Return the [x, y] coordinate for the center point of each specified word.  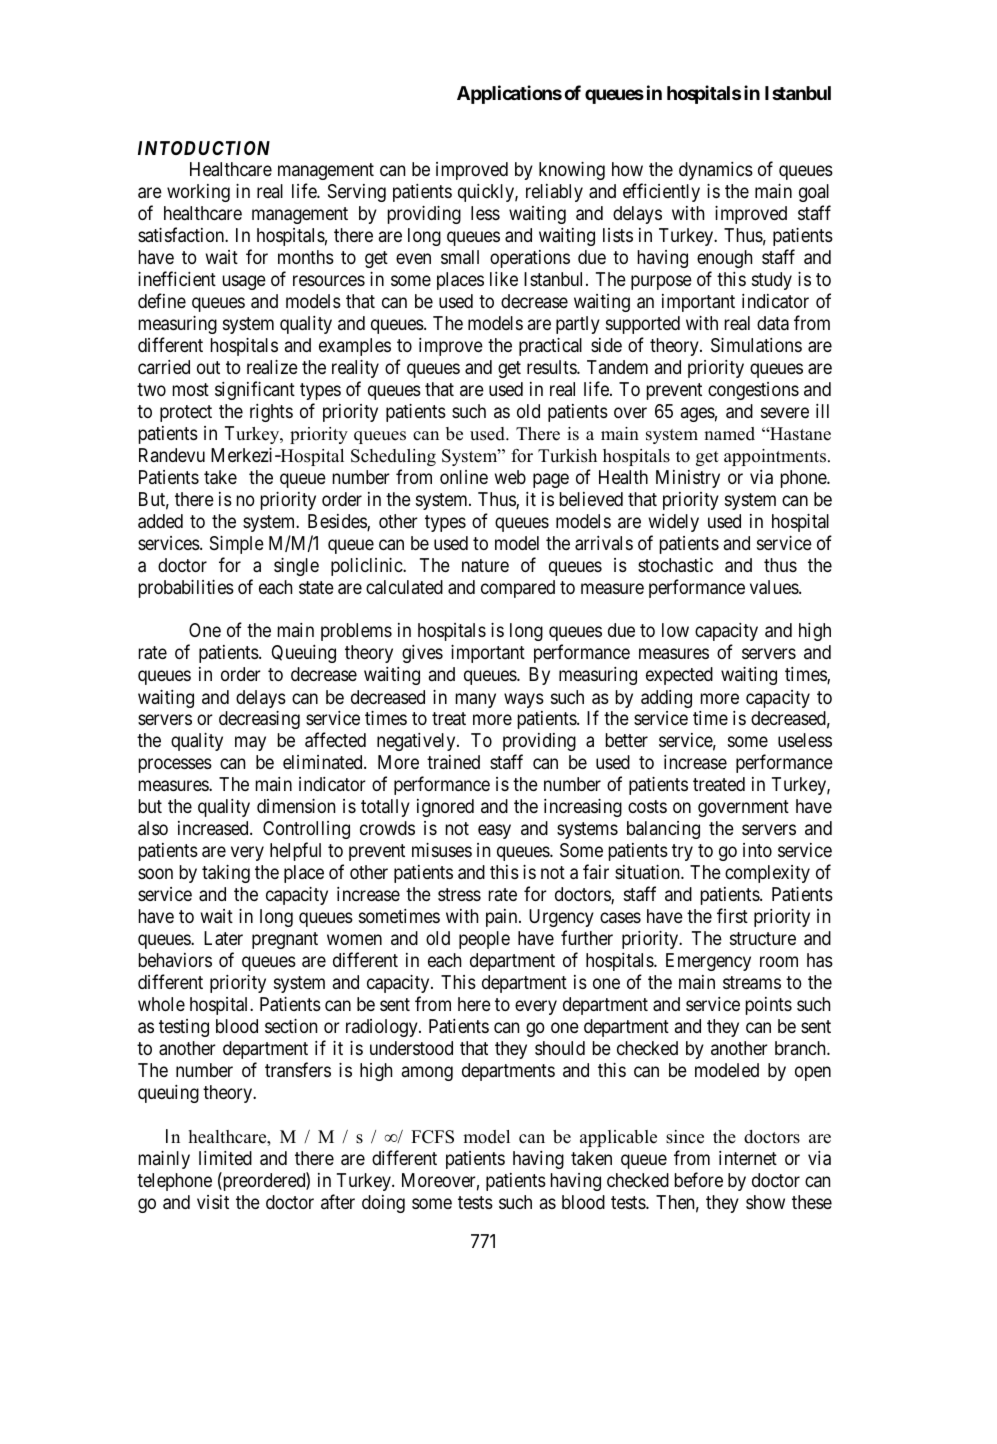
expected [679, 676]
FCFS [432, 1137]
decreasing [259, 720]
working [198, 193]
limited [225, 1158]
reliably [554, 193]
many [476, 700]
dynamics [716, 171]
